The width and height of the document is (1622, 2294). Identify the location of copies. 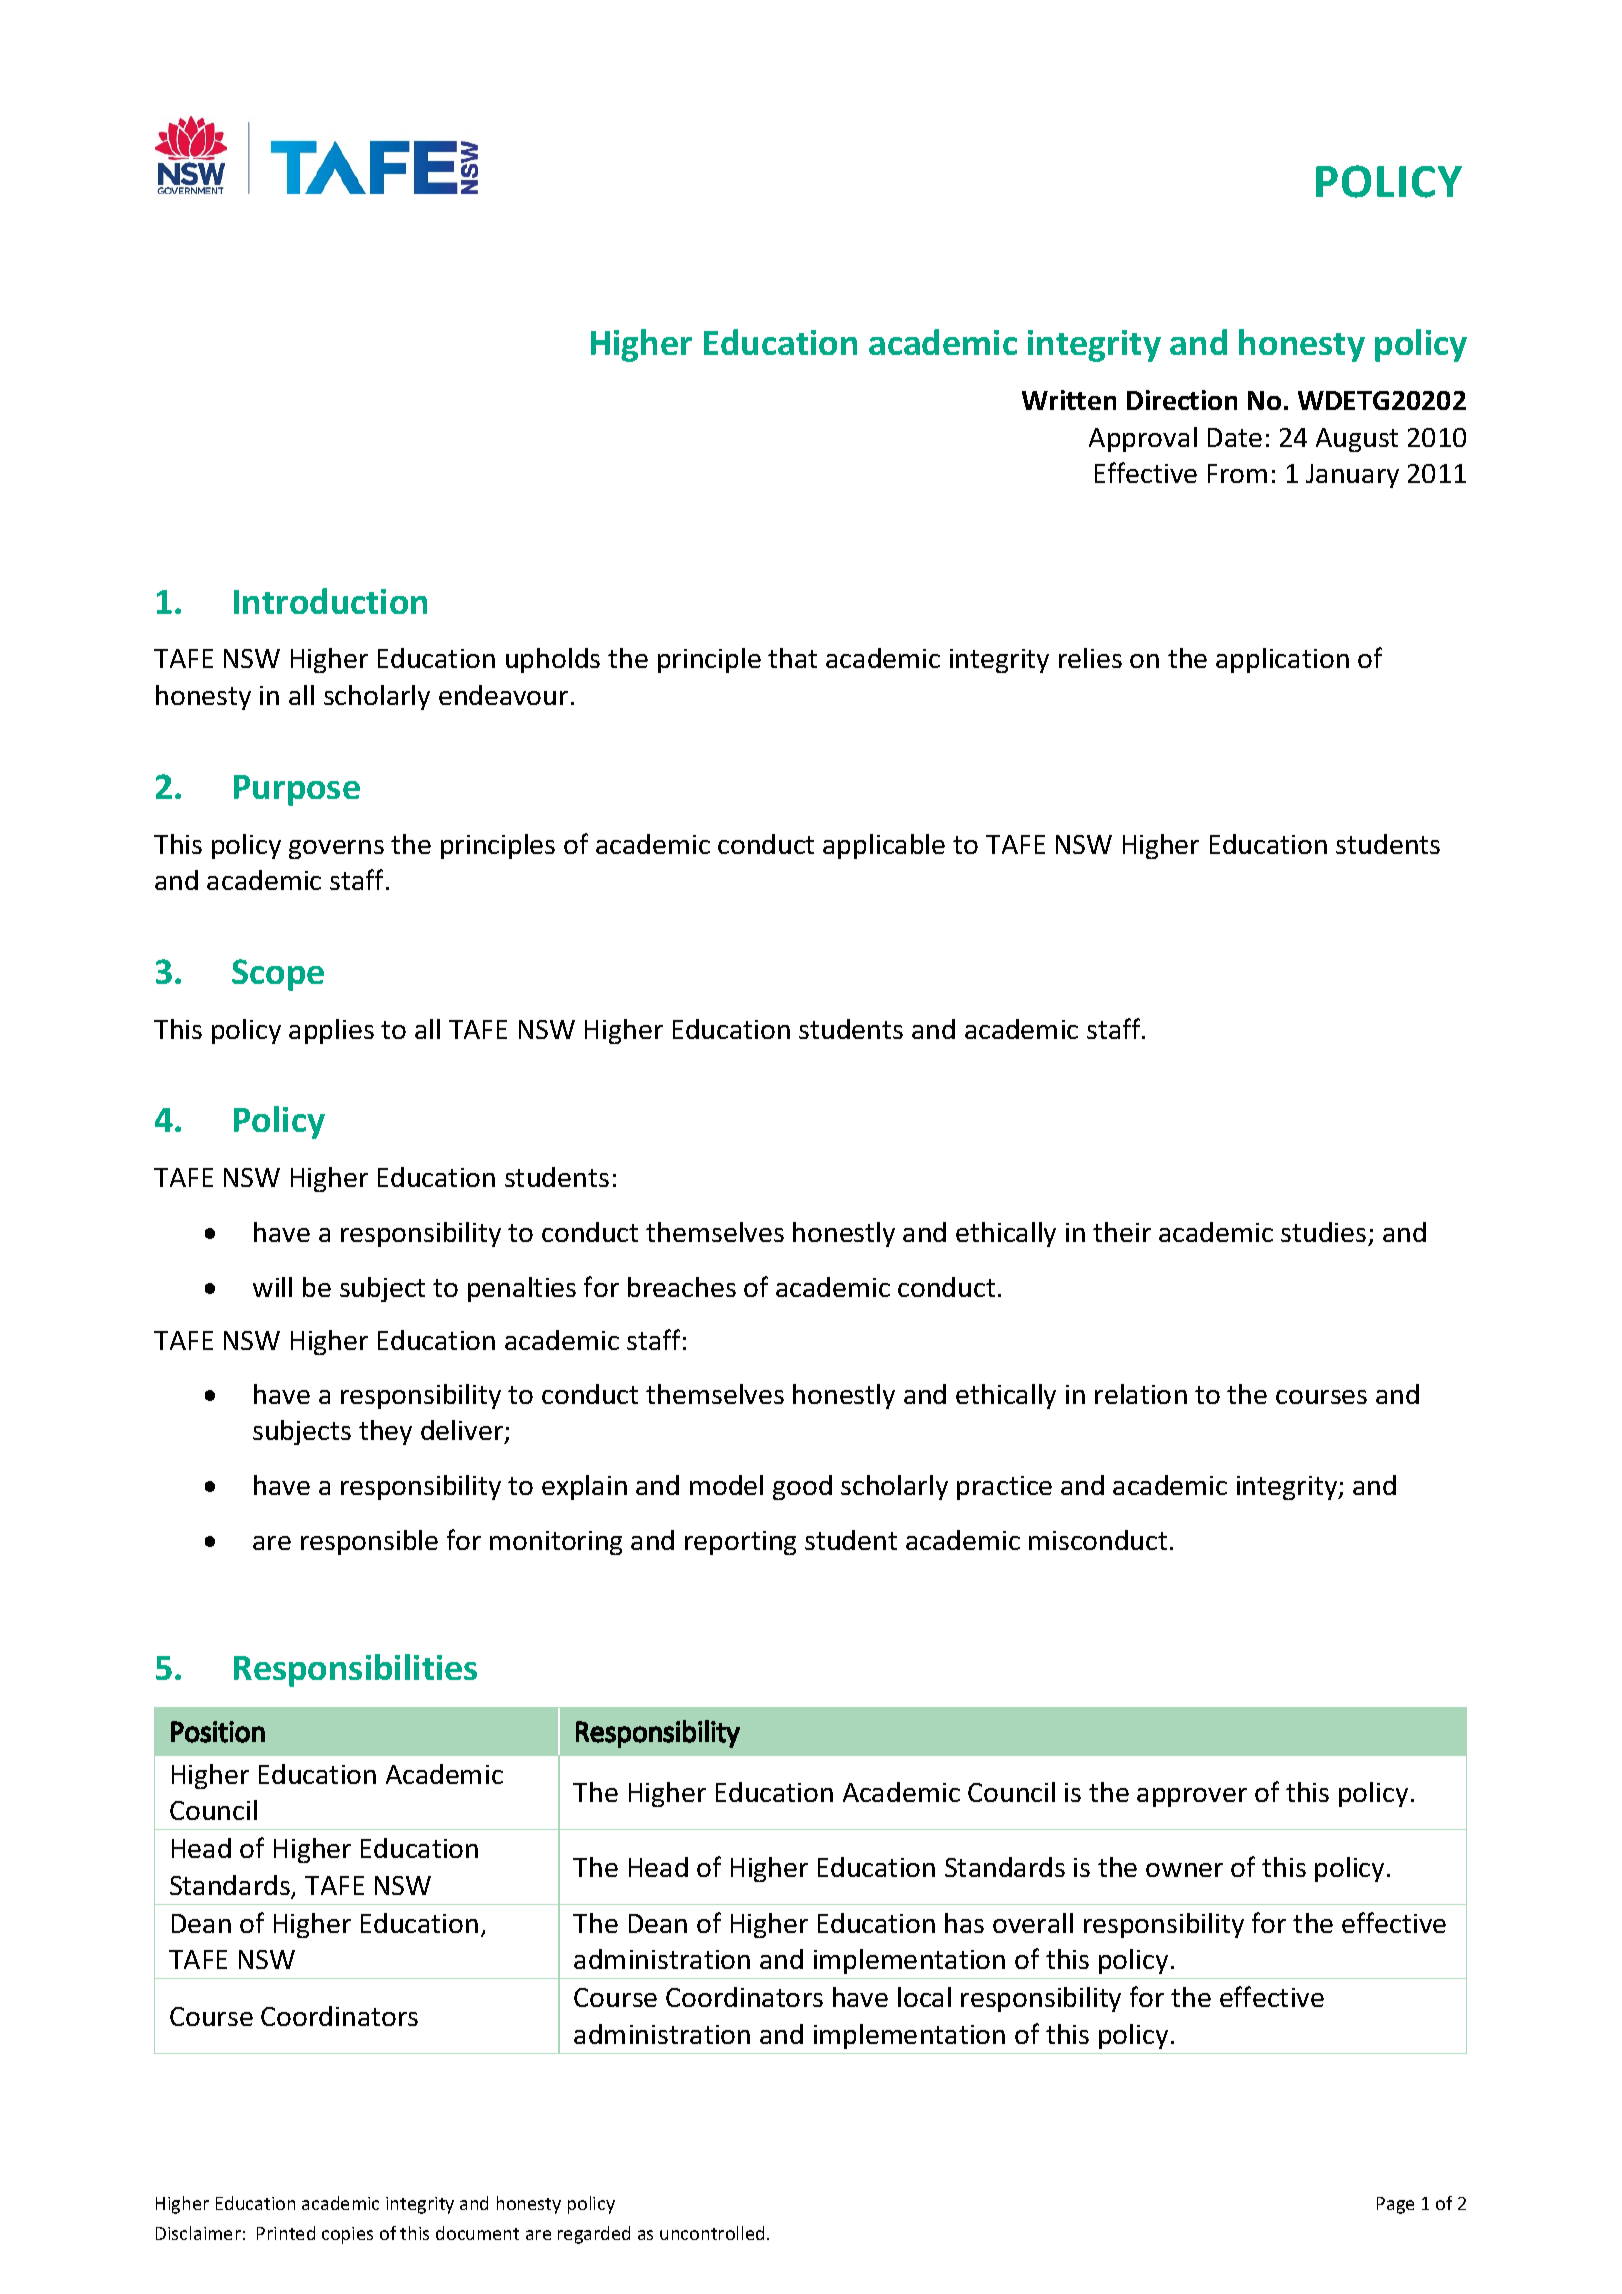
(347, 2235).
